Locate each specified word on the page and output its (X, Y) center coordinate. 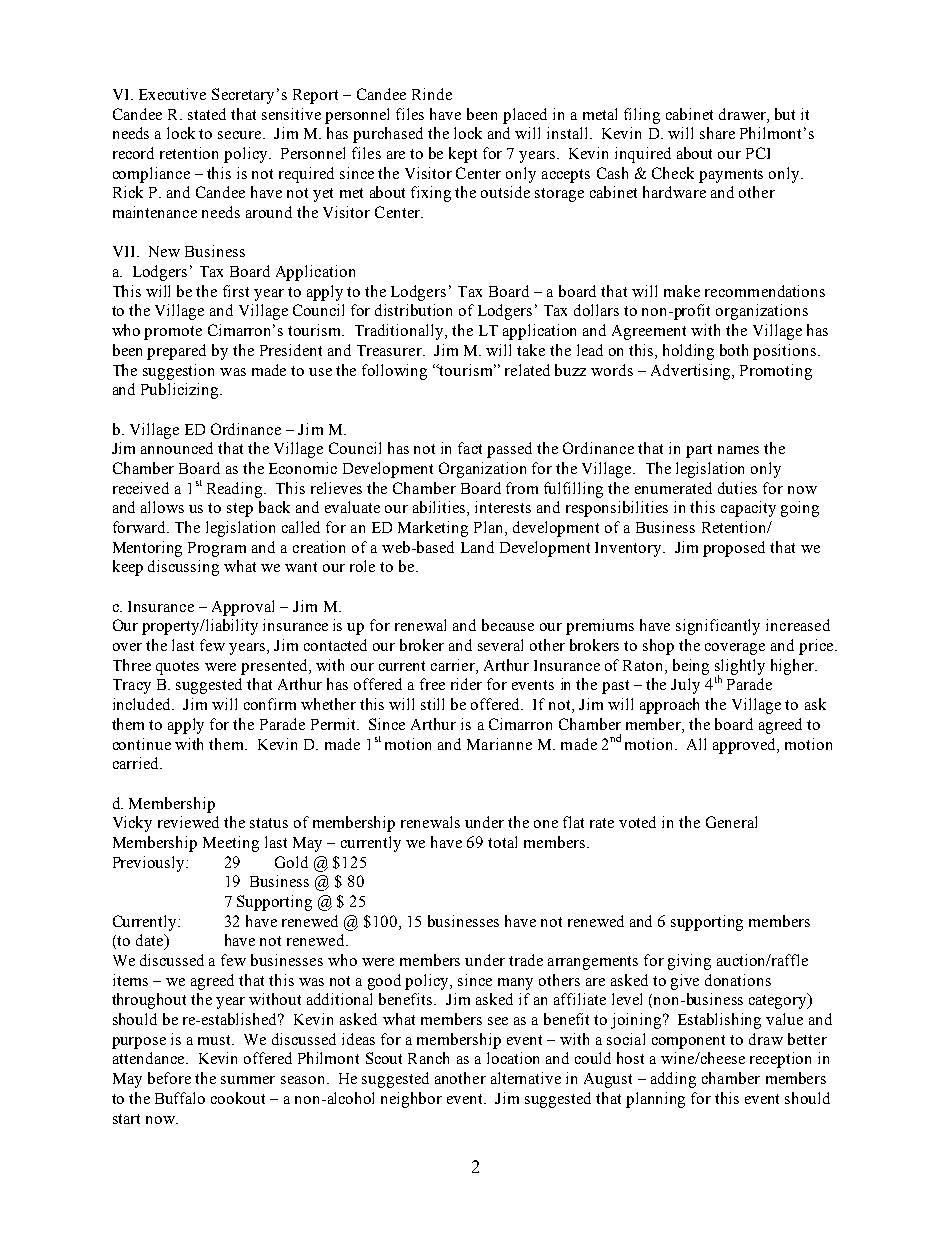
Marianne (499, 744)
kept (463, 155)
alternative (526, 1078)
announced (177, 448)
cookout (238, 1098)
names (738, 450)
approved (746, 746)
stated (207, 114)
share (717, 133)
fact (470, 448)
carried (137, 763)
